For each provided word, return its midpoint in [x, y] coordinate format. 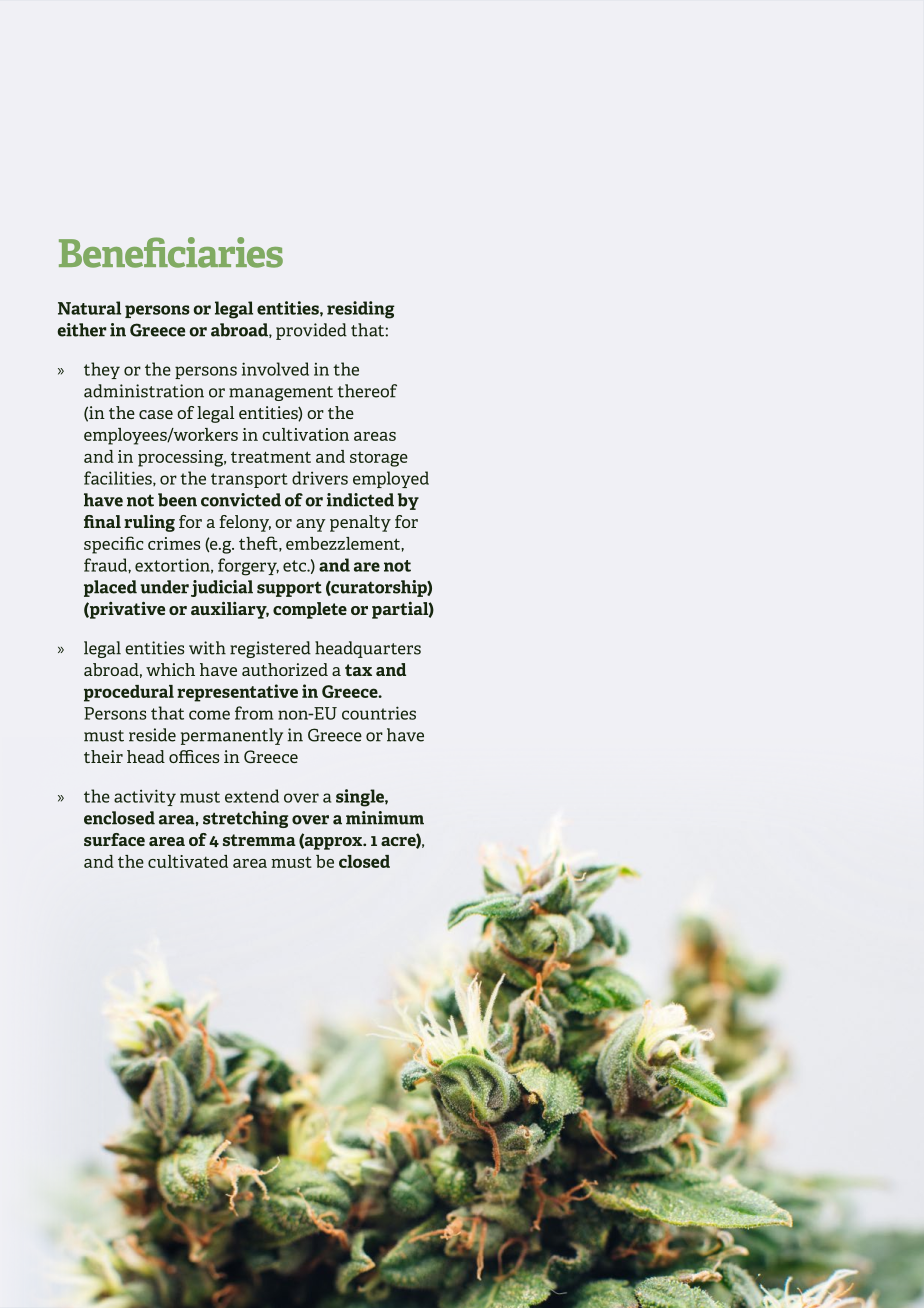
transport [249, 480]
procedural [129, 693]
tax [358, 670]
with [207, 648]
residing [361, 310]
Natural [89, 308]
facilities [119, 478]
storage [379, 459]
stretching [245, 819]
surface [114, 839]
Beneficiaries [171, 252]
